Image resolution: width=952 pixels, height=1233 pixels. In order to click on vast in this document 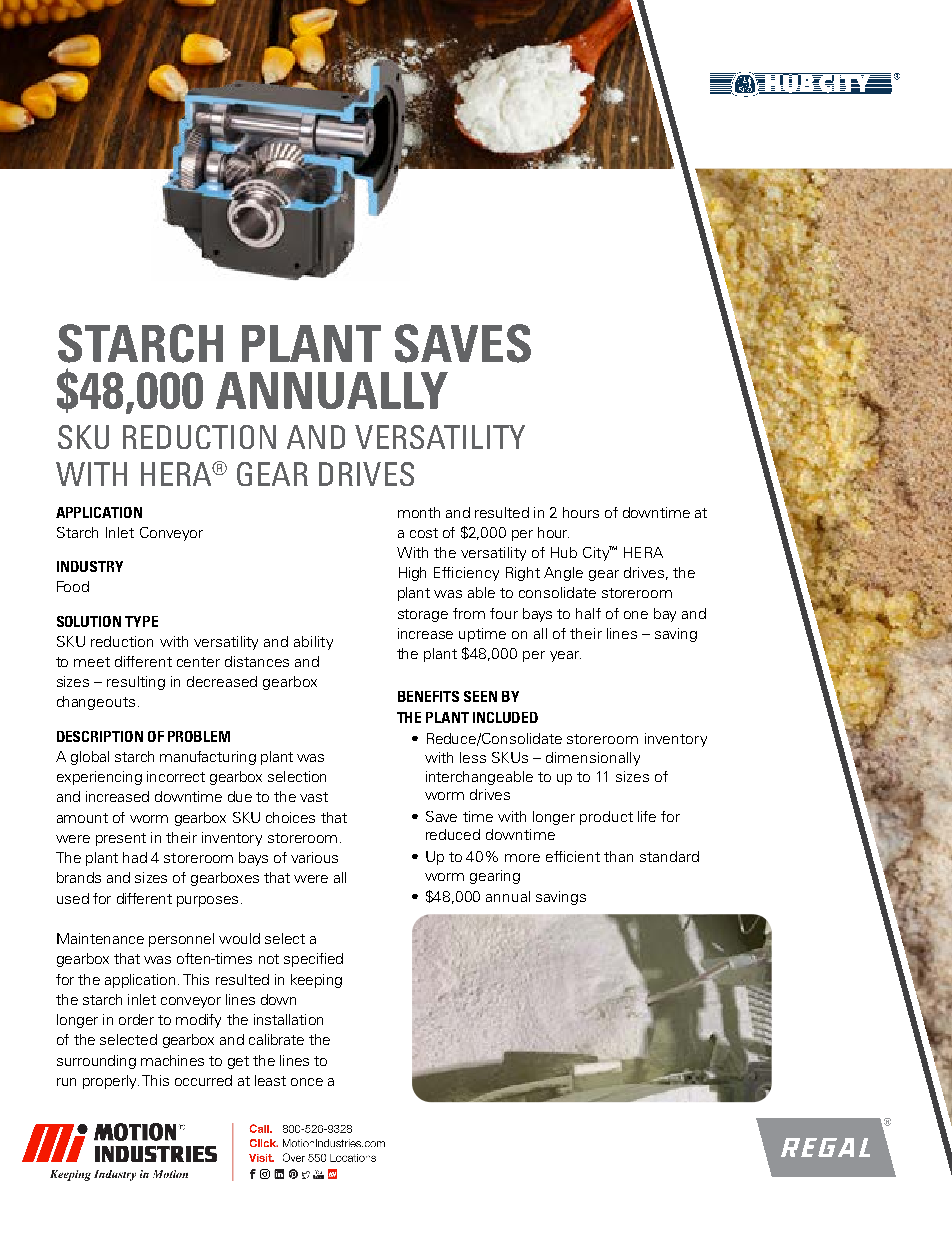, I will do `click(314, 797)`.
